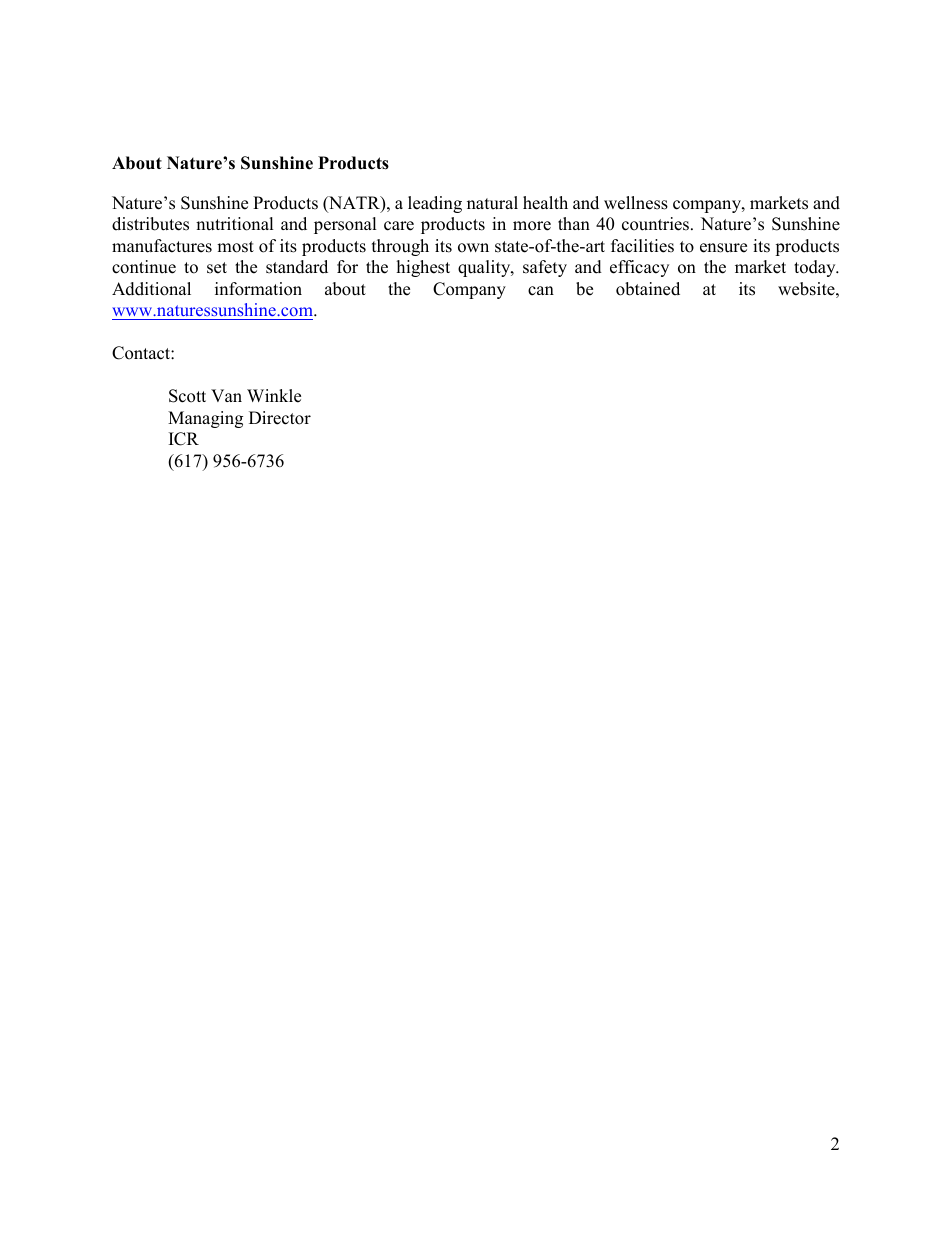 The image size is (952, 1233). Describe the element at coordinates (258, 289) in the image. I see `information` at that location.
